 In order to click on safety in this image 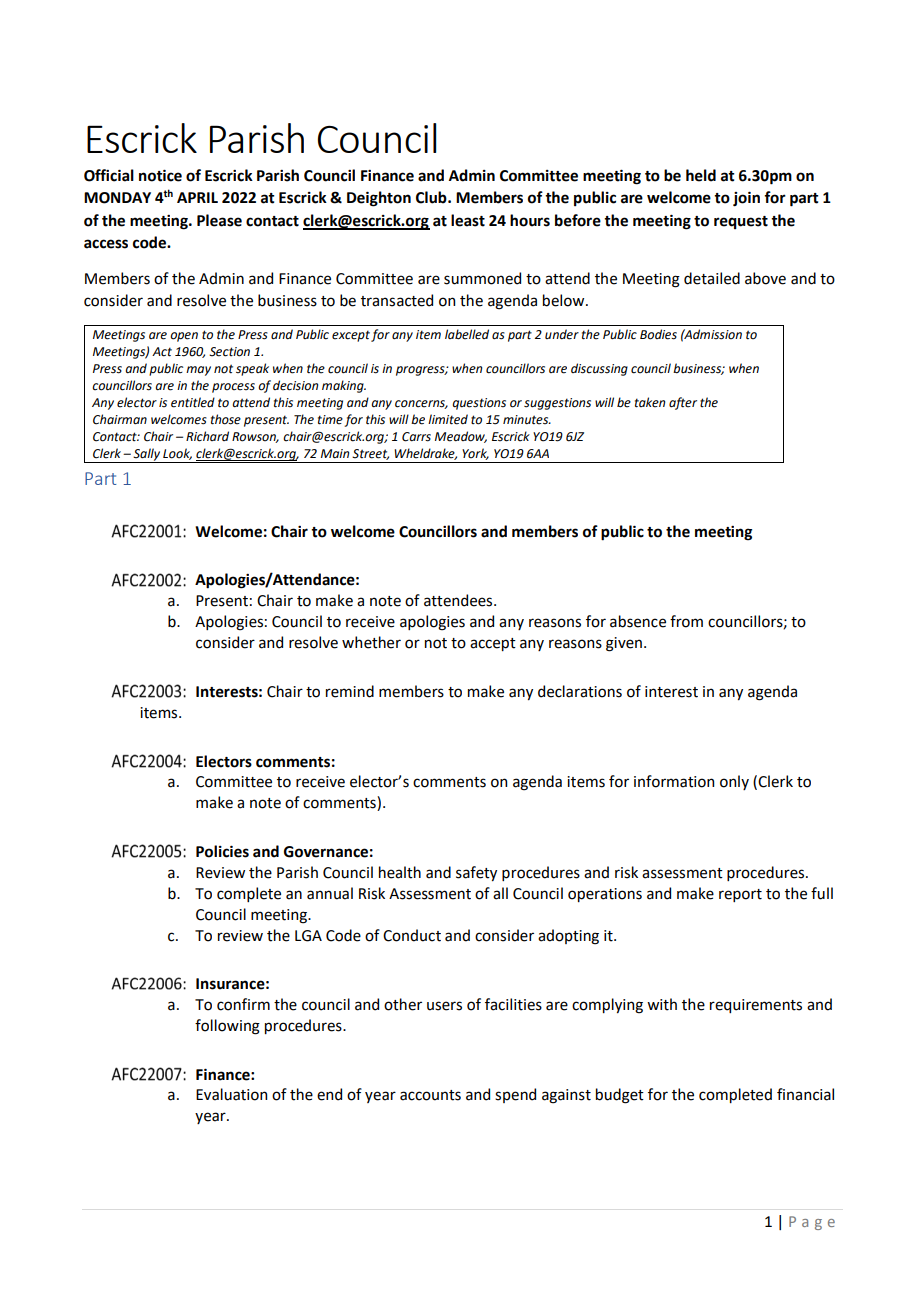, I will do `click(476, 873)`.
